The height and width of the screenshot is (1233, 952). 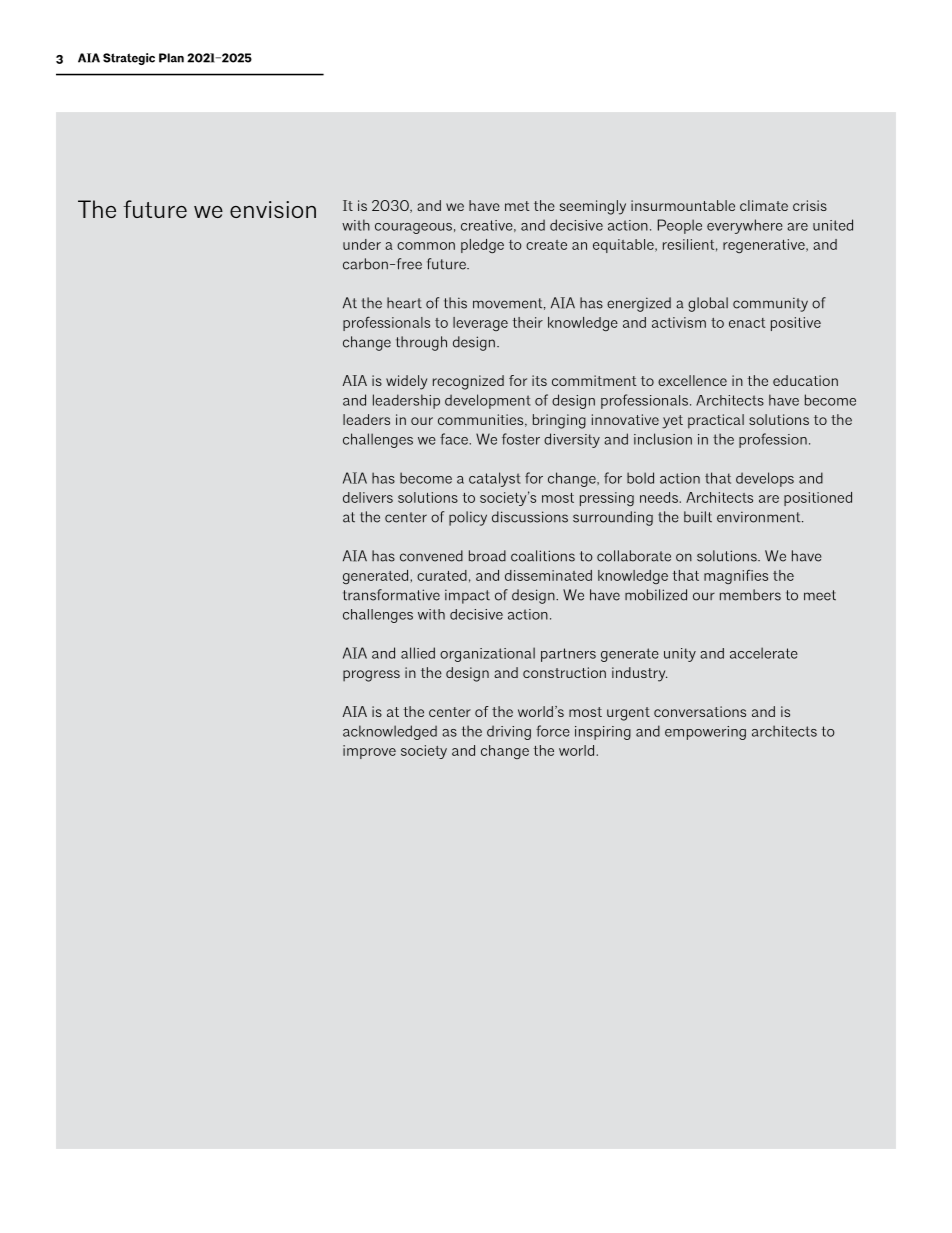 I want to click on Plan, so click(x=171, y=58).
